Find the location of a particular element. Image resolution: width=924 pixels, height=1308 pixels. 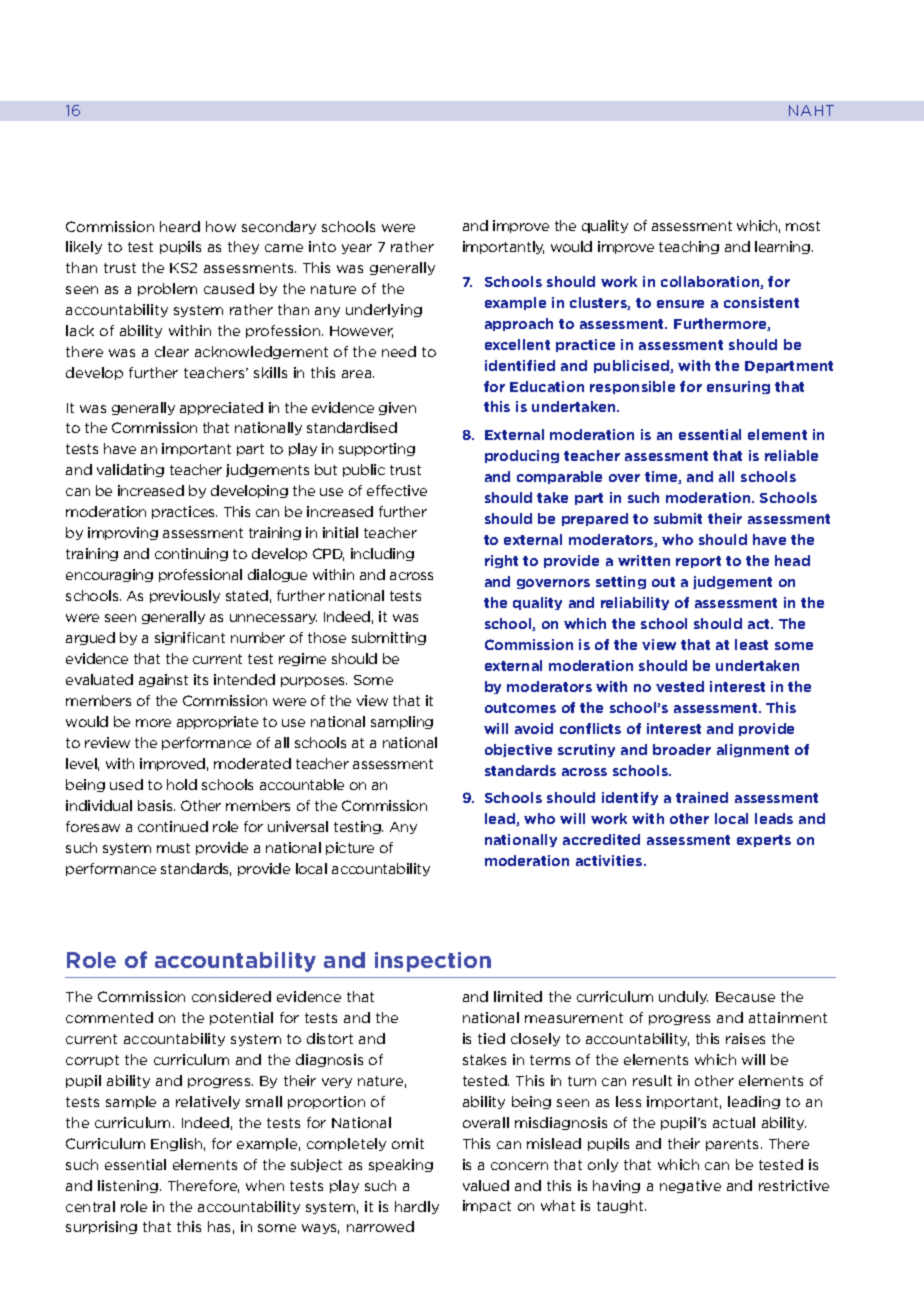

hardly is located at coordinates (417, 1207).
